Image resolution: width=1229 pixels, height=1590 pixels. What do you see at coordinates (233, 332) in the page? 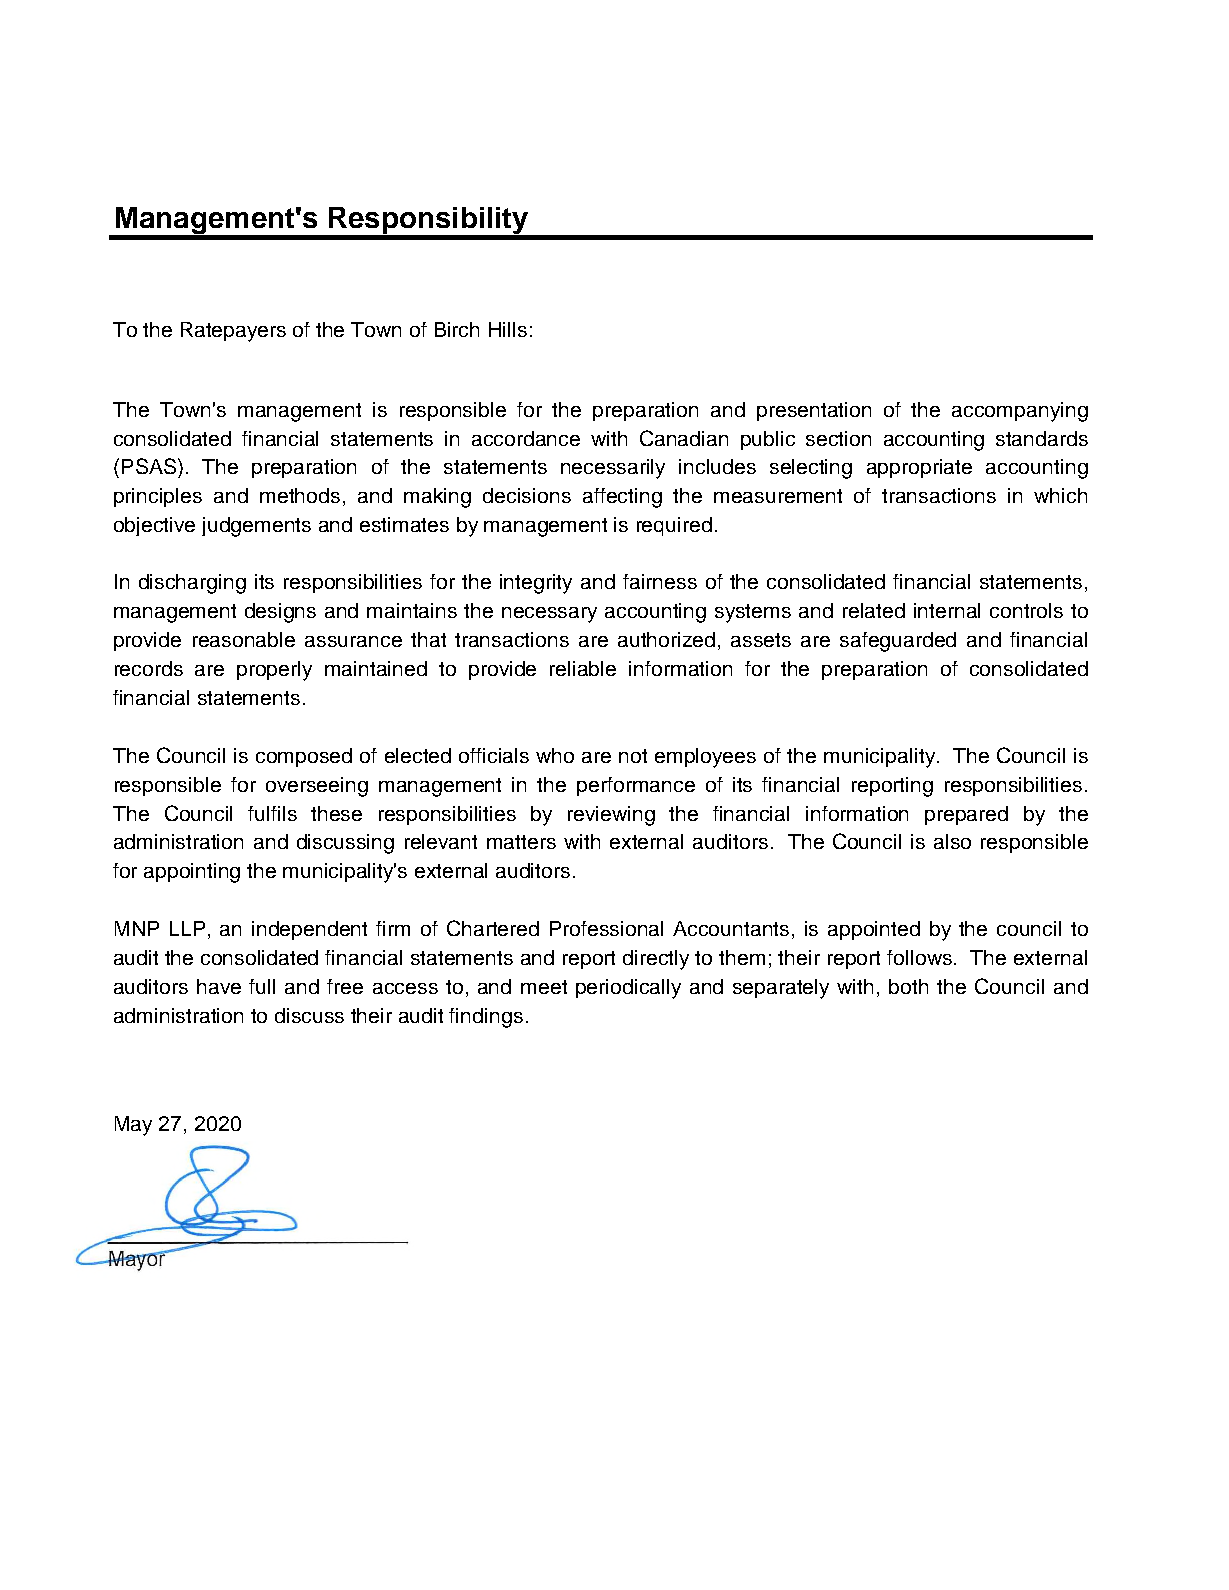
I see `Ratepayers` at bounding box center [233, 332].
